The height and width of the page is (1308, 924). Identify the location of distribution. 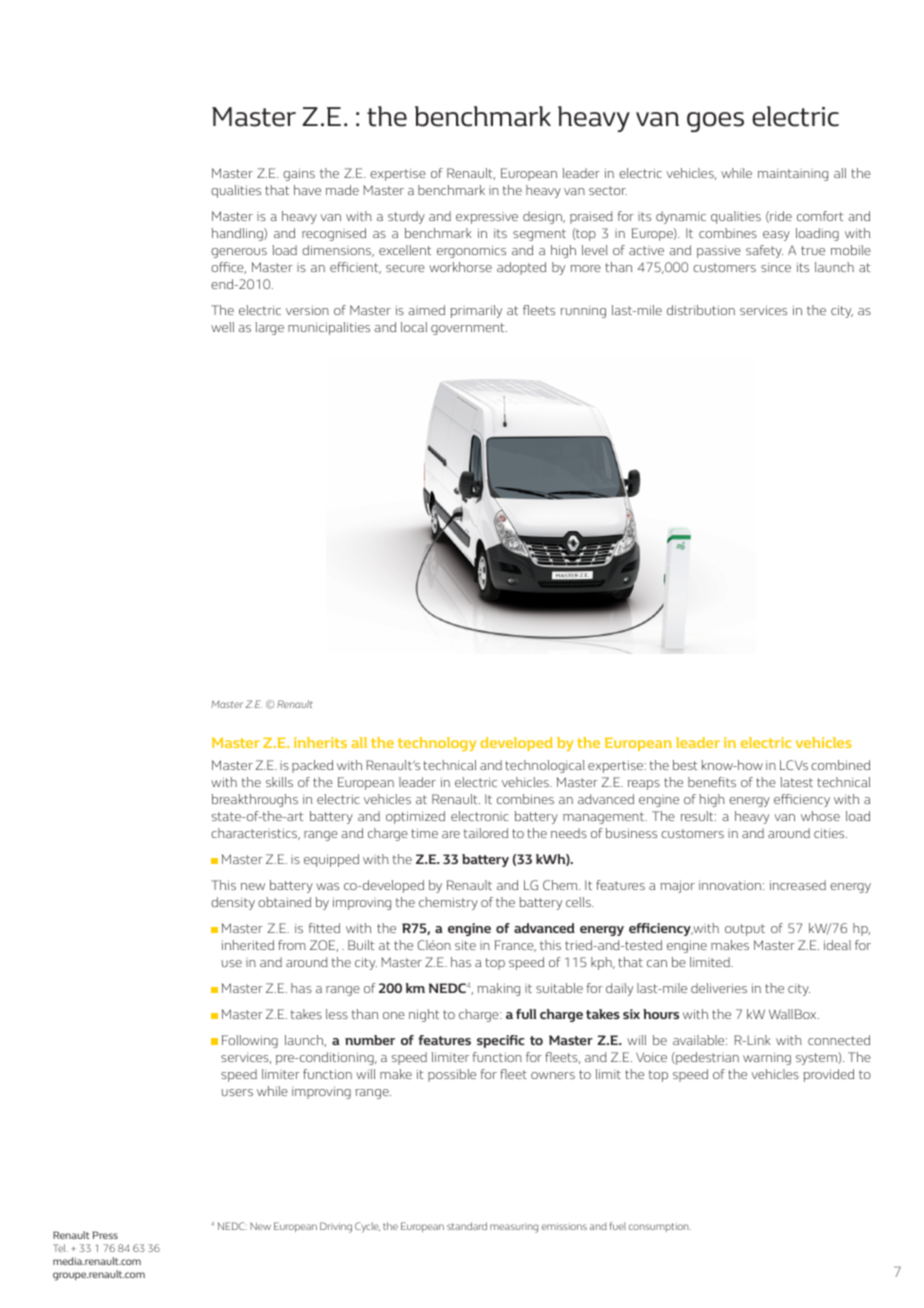
(701, 310).
